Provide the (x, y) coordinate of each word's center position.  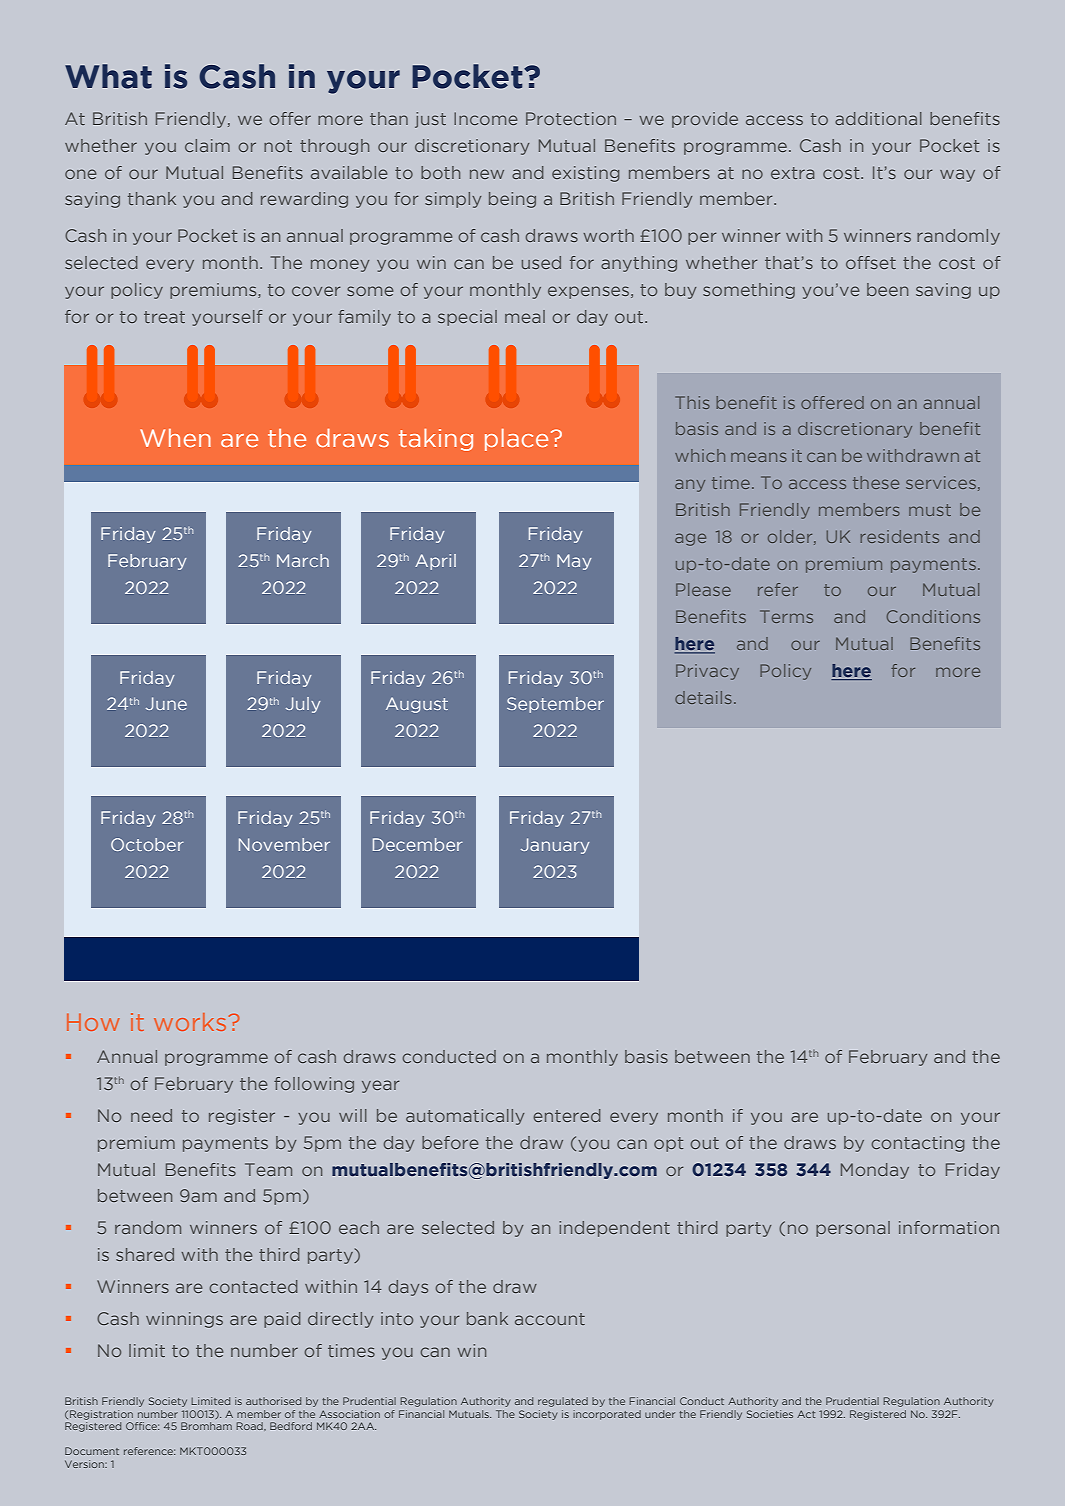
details (703, 697)
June (166, 703)
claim (207, 145)
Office (142, 1426)
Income (485, 118)
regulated (563, 1402)
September (555, 705)
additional (878, 118)
